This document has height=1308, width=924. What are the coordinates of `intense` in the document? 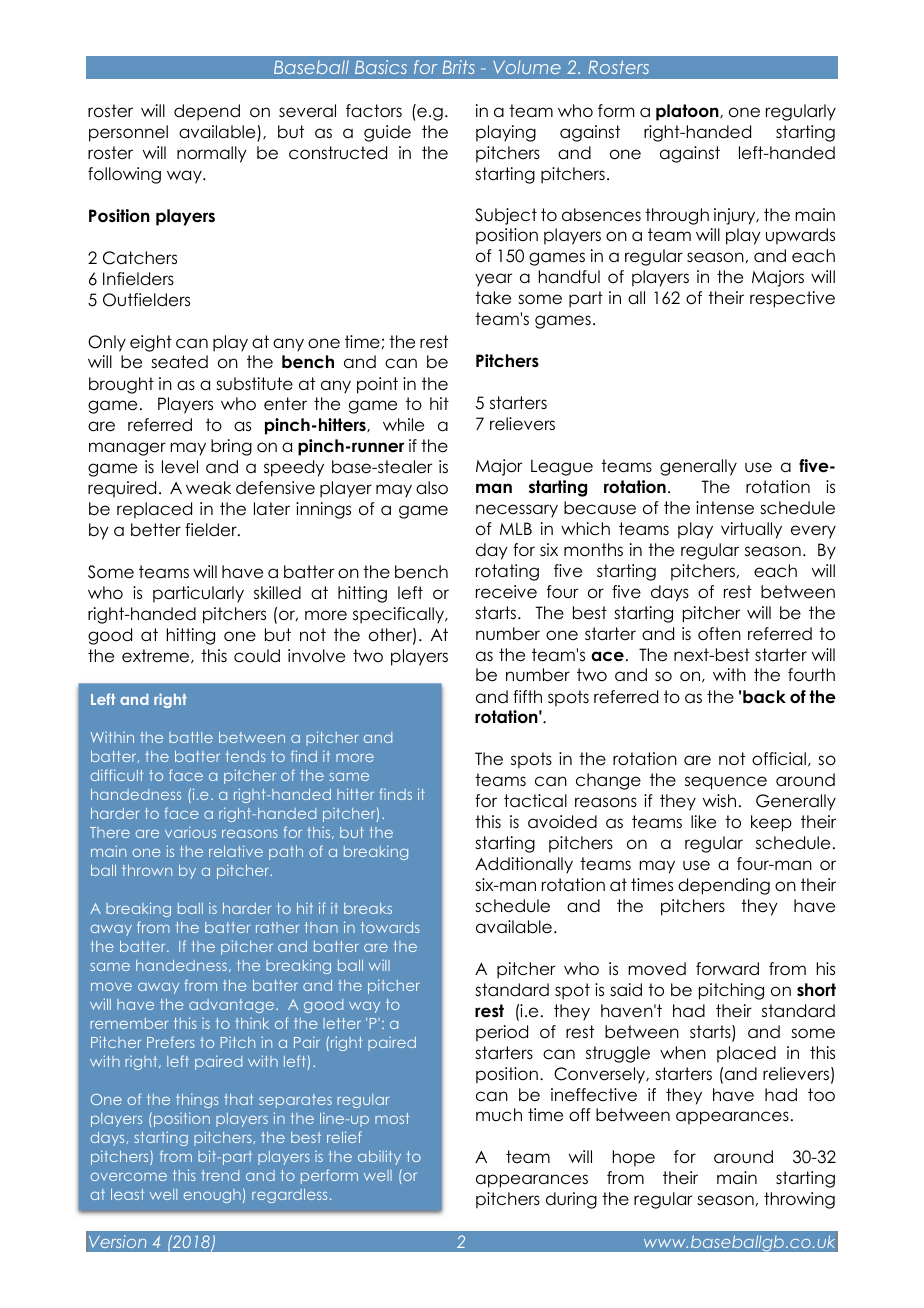 It's located at (725, 508).
